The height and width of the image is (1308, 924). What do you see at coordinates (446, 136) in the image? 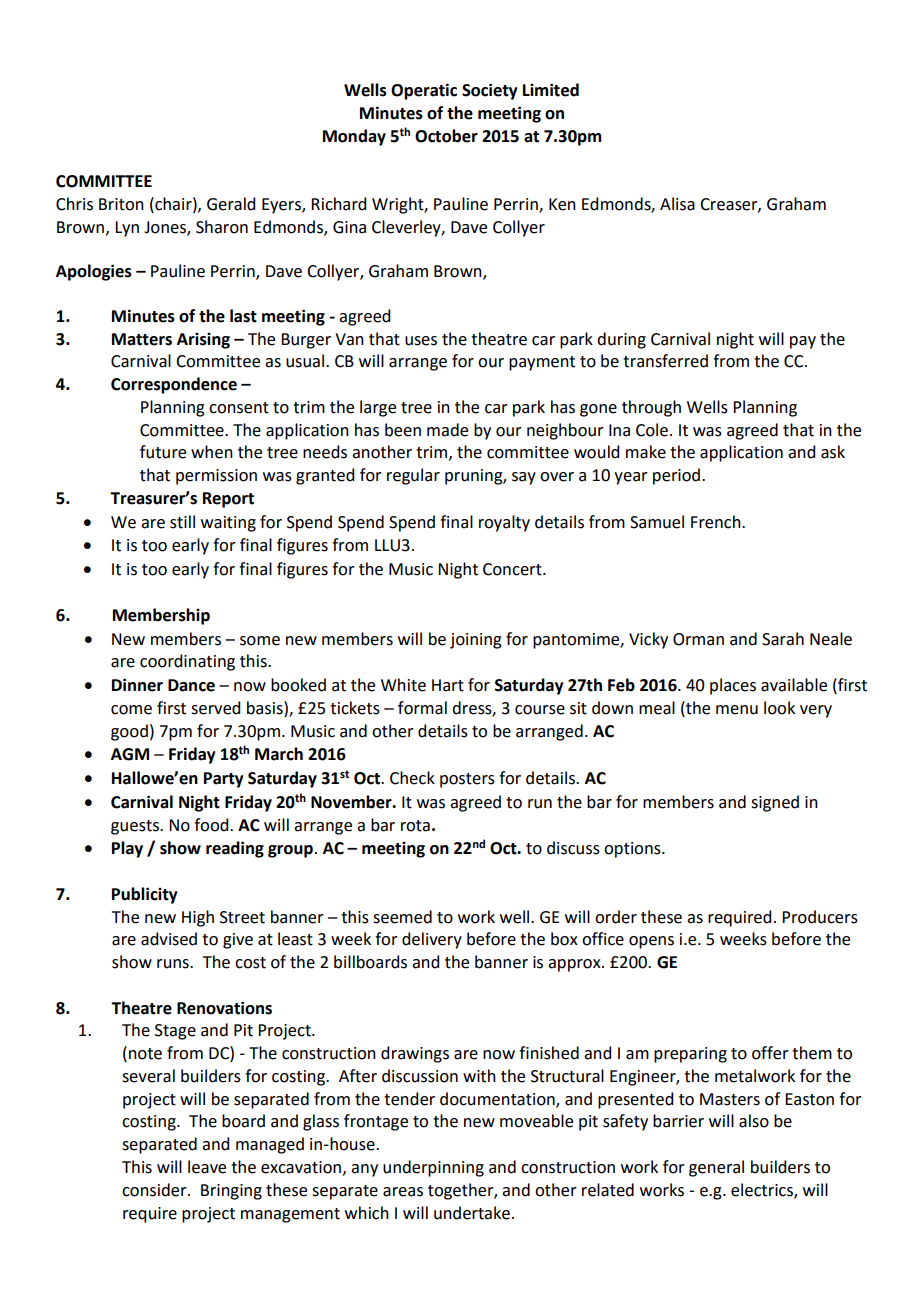
I see `October` at bounding box center [446, 136].
